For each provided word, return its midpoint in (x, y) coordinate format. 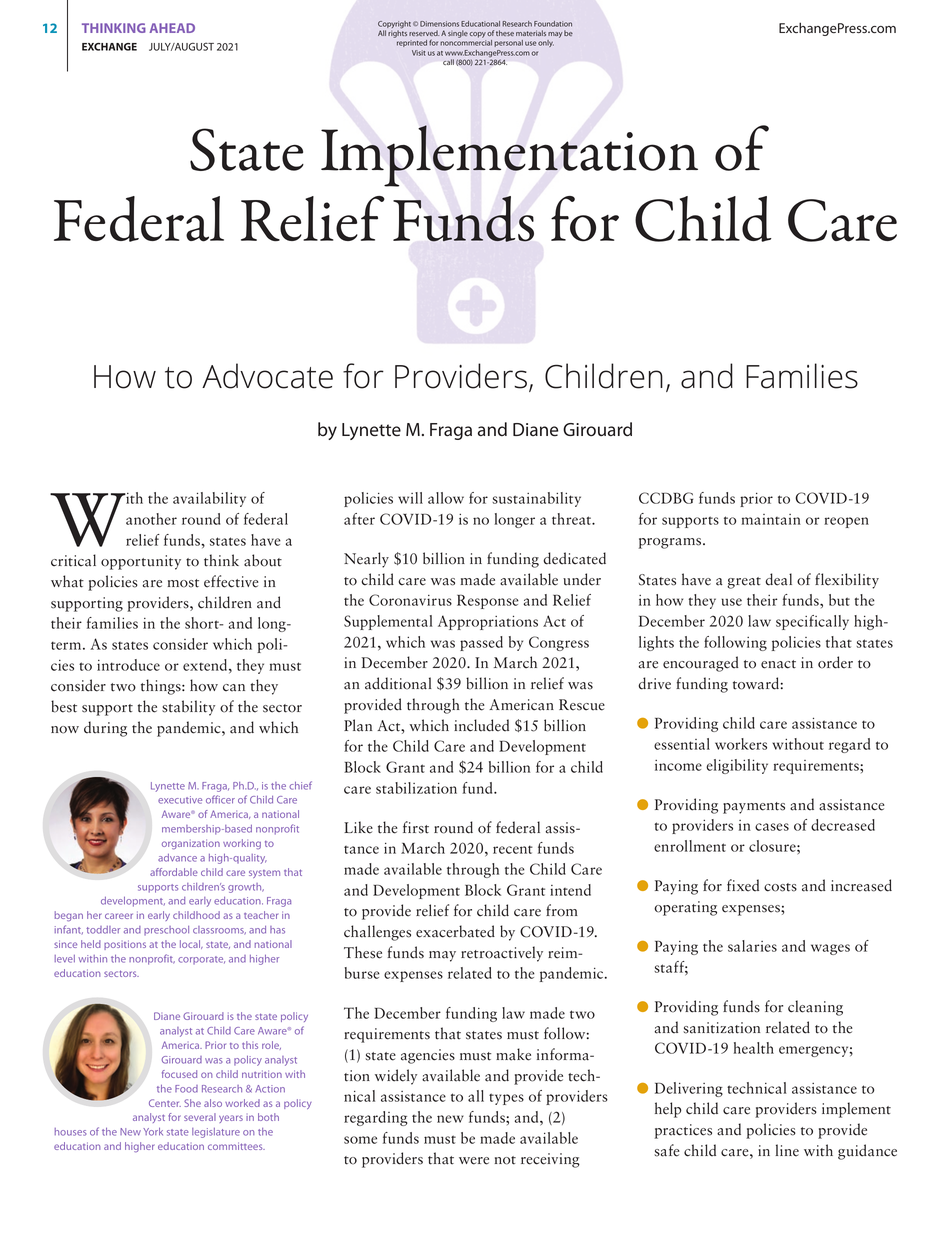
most (183, 583)
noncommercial (466, 43)
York (153, 1132)
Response (488, 601)
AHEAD (172, 28)
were (474, 1161)
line (787, 1150)
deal (778, 579)
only (546, 43)
